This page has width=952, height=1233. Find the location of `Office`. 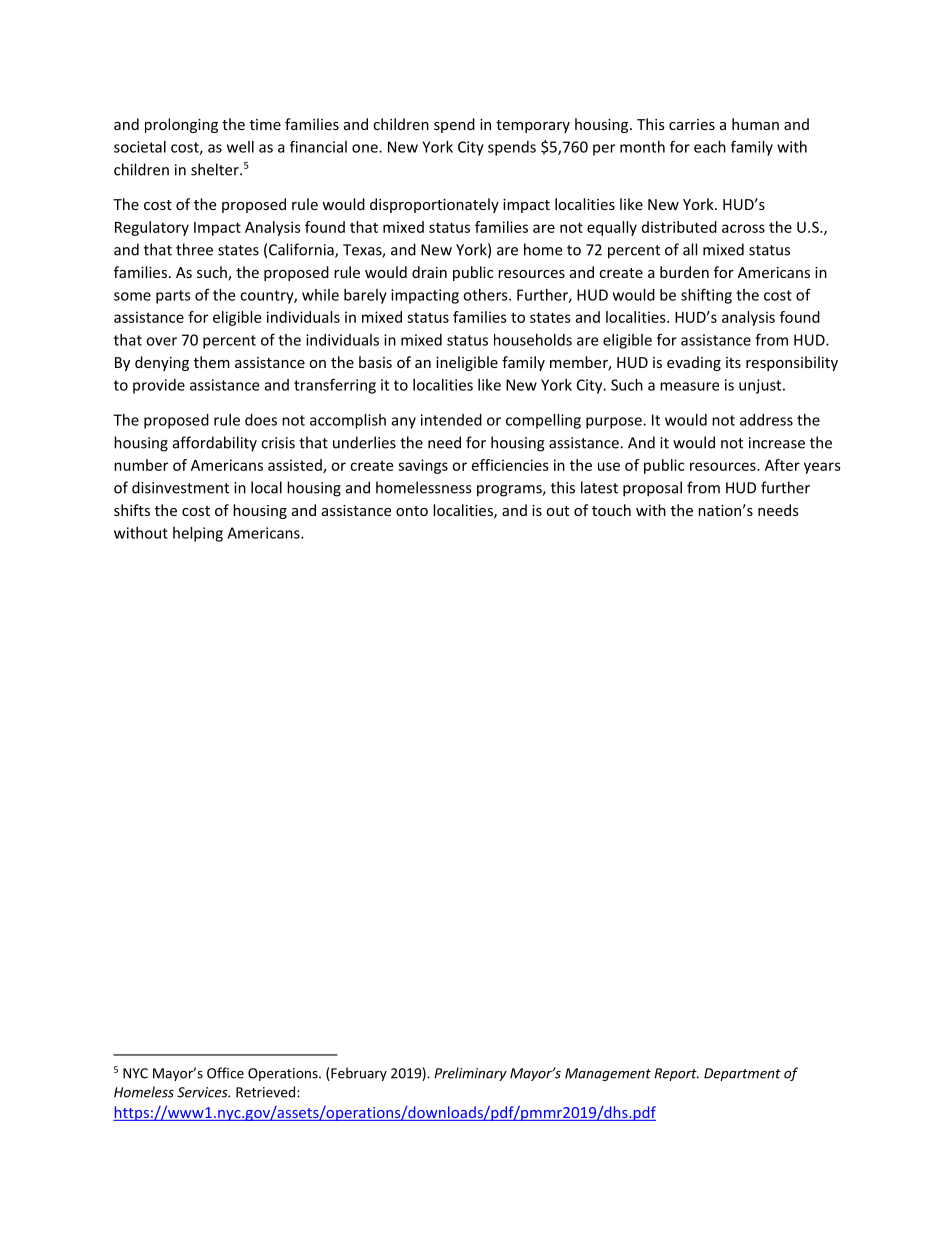

Office is located at coordinates (225, 1073).
